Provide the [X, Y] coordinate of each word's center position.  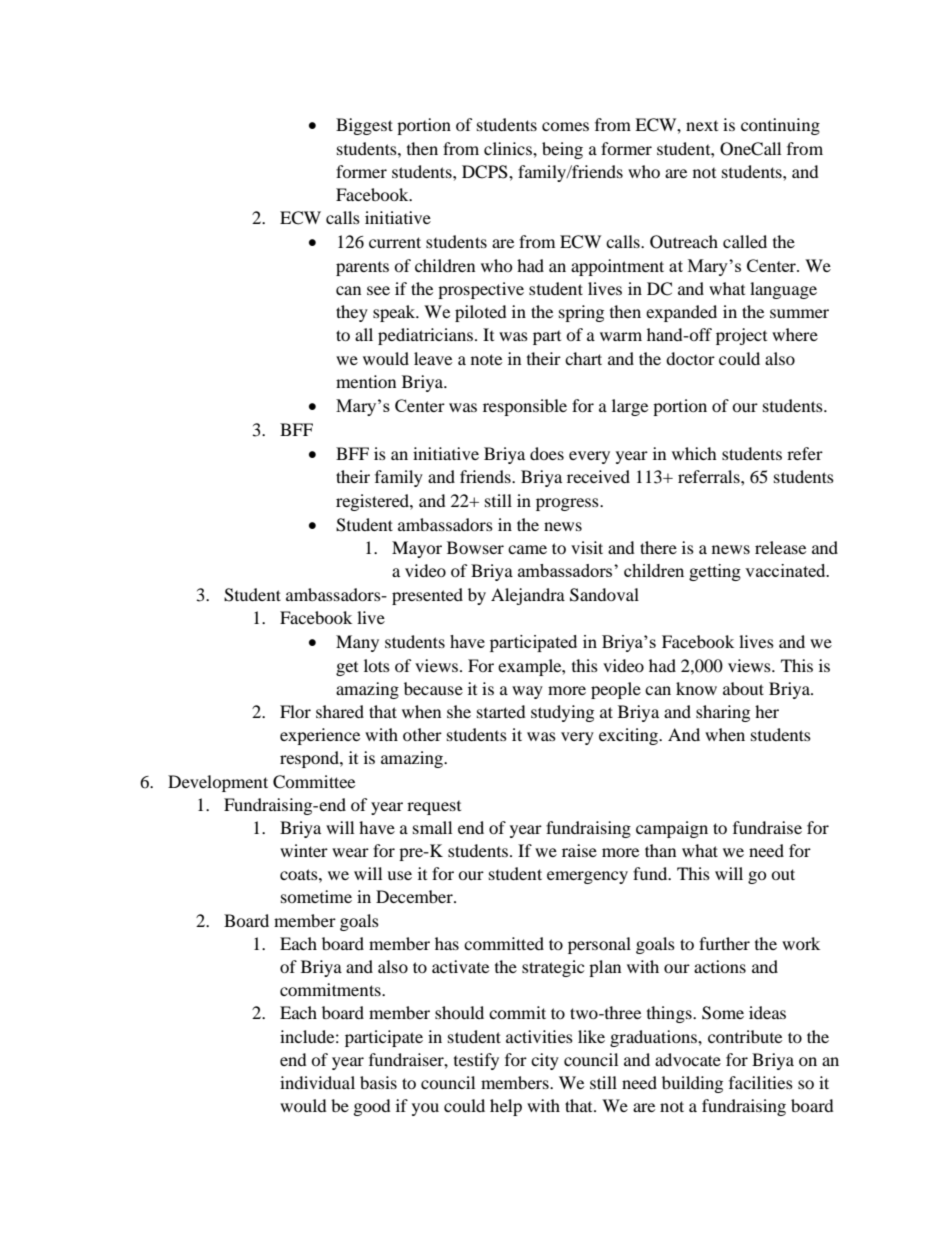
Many [357, 643]
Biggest [364, 126]
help [506, 1107]
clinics [509, 148]
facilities [761, 1082]
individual [317, 1082]
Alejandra [528, 596]
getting [715, 572]
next [702, 126]
